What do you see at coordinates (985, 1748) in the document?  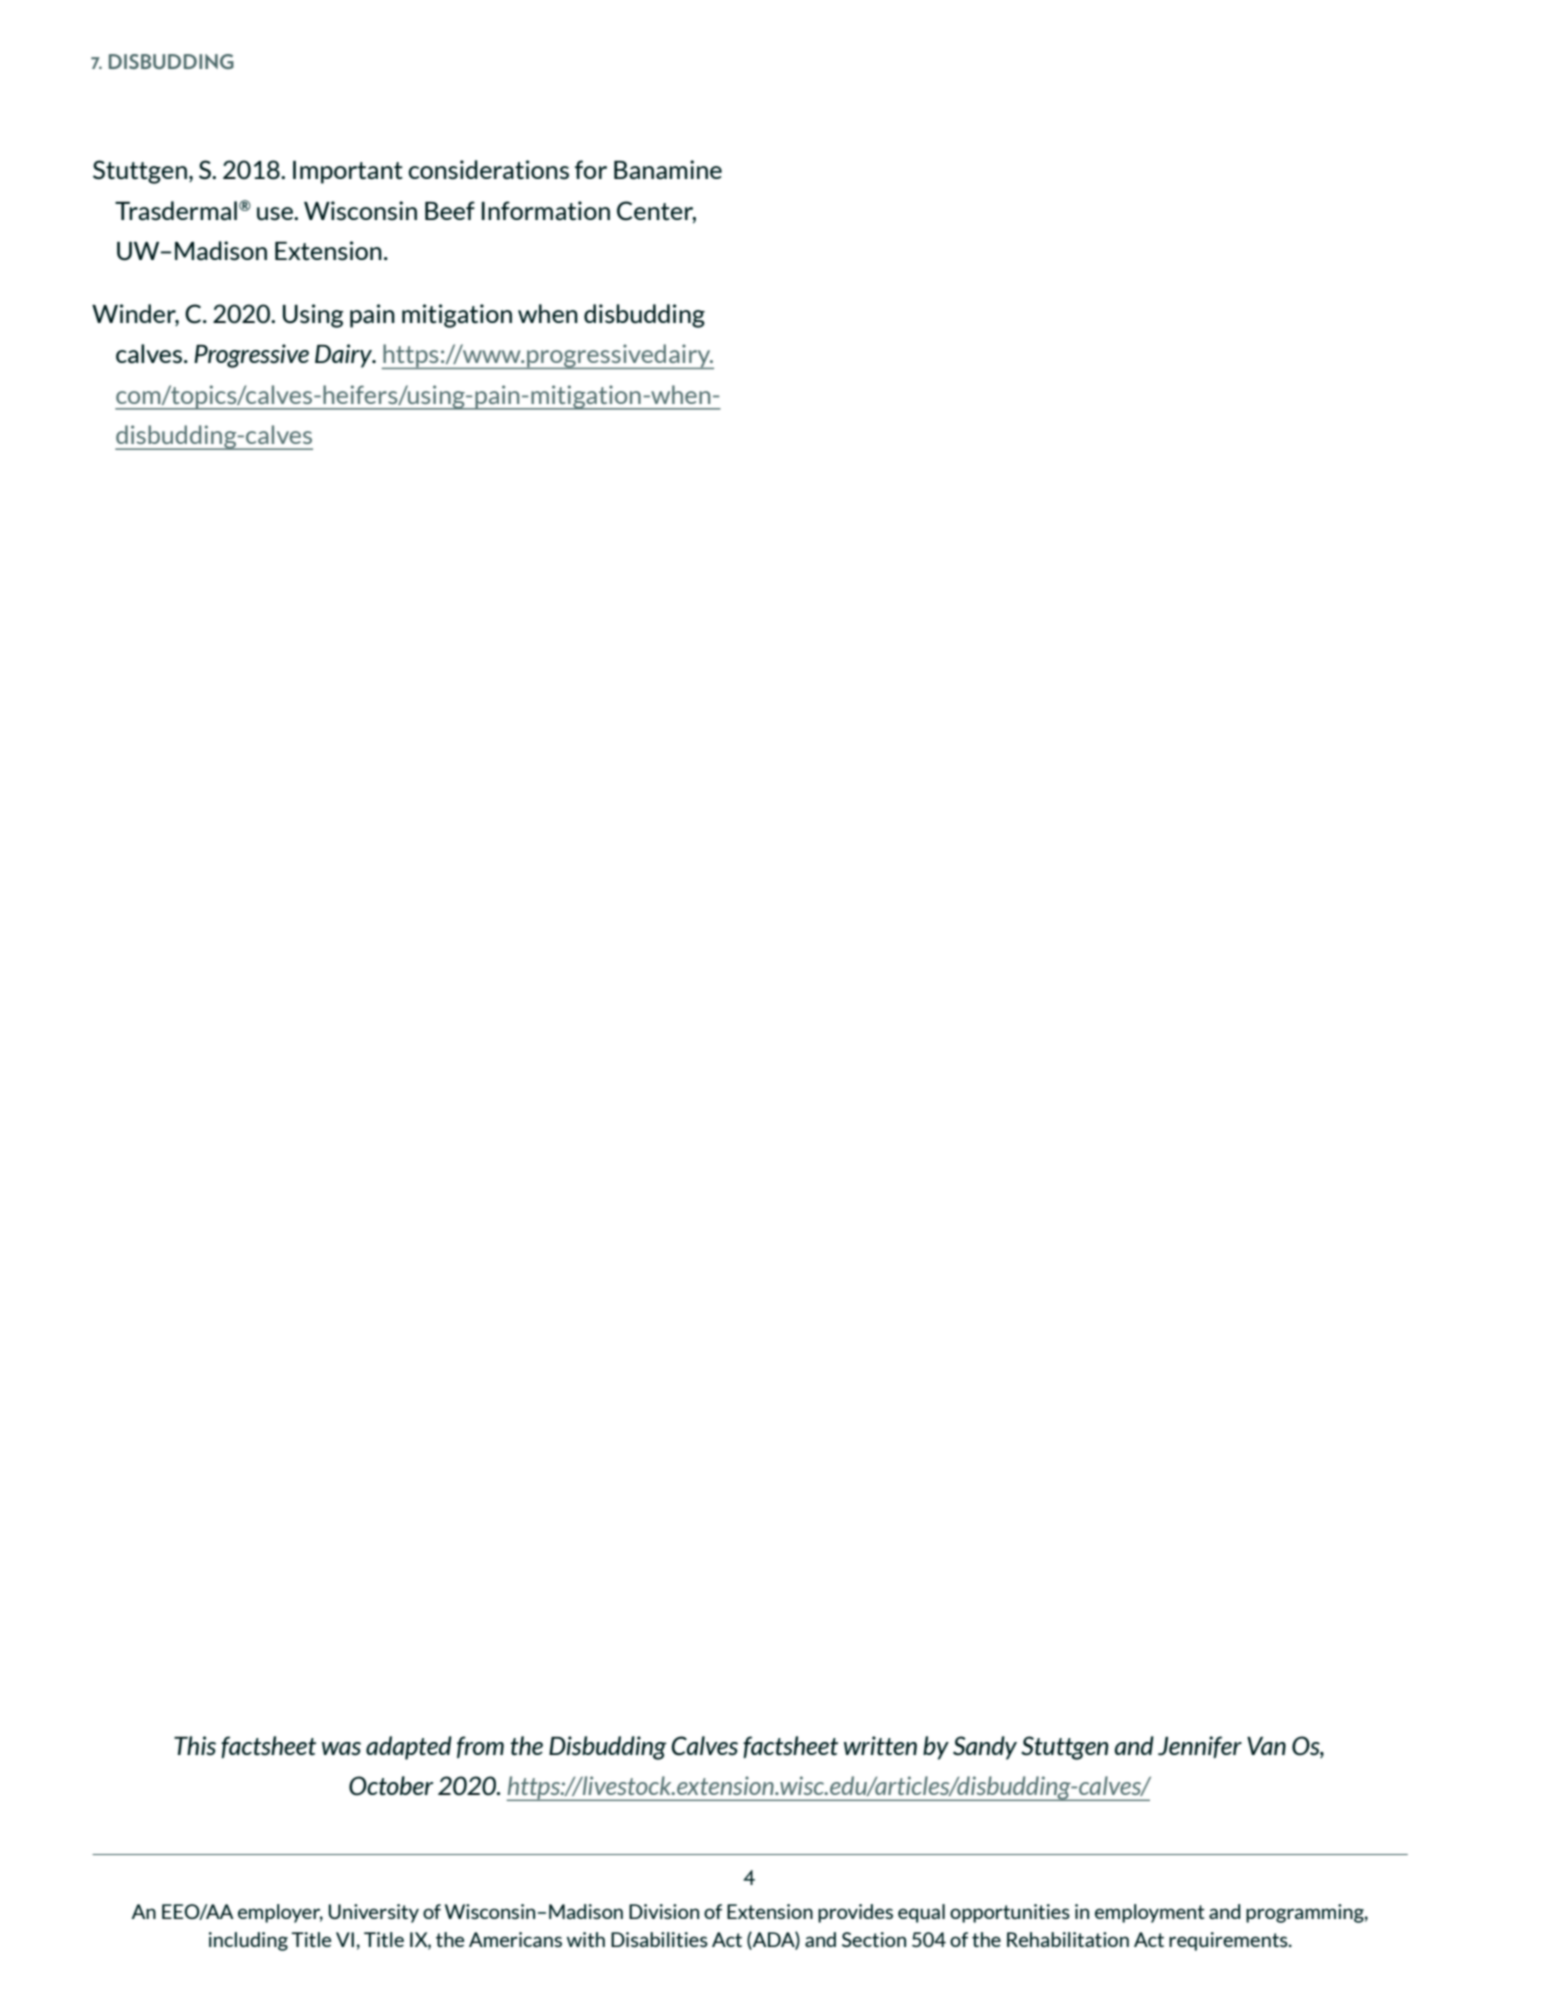 I see `Sandy` at bounding box center [985, 1748].
